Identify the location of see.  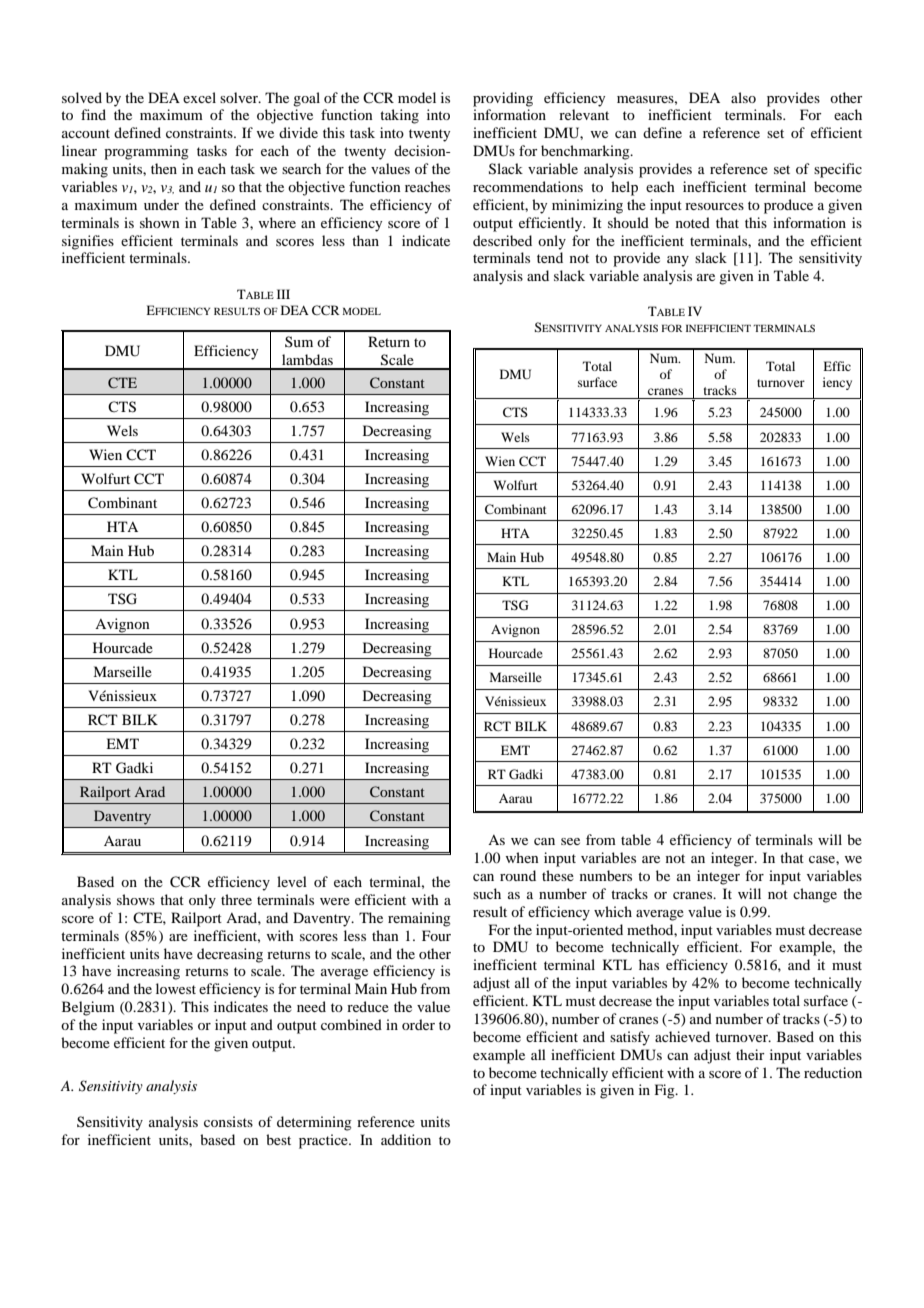
(570, 841).
